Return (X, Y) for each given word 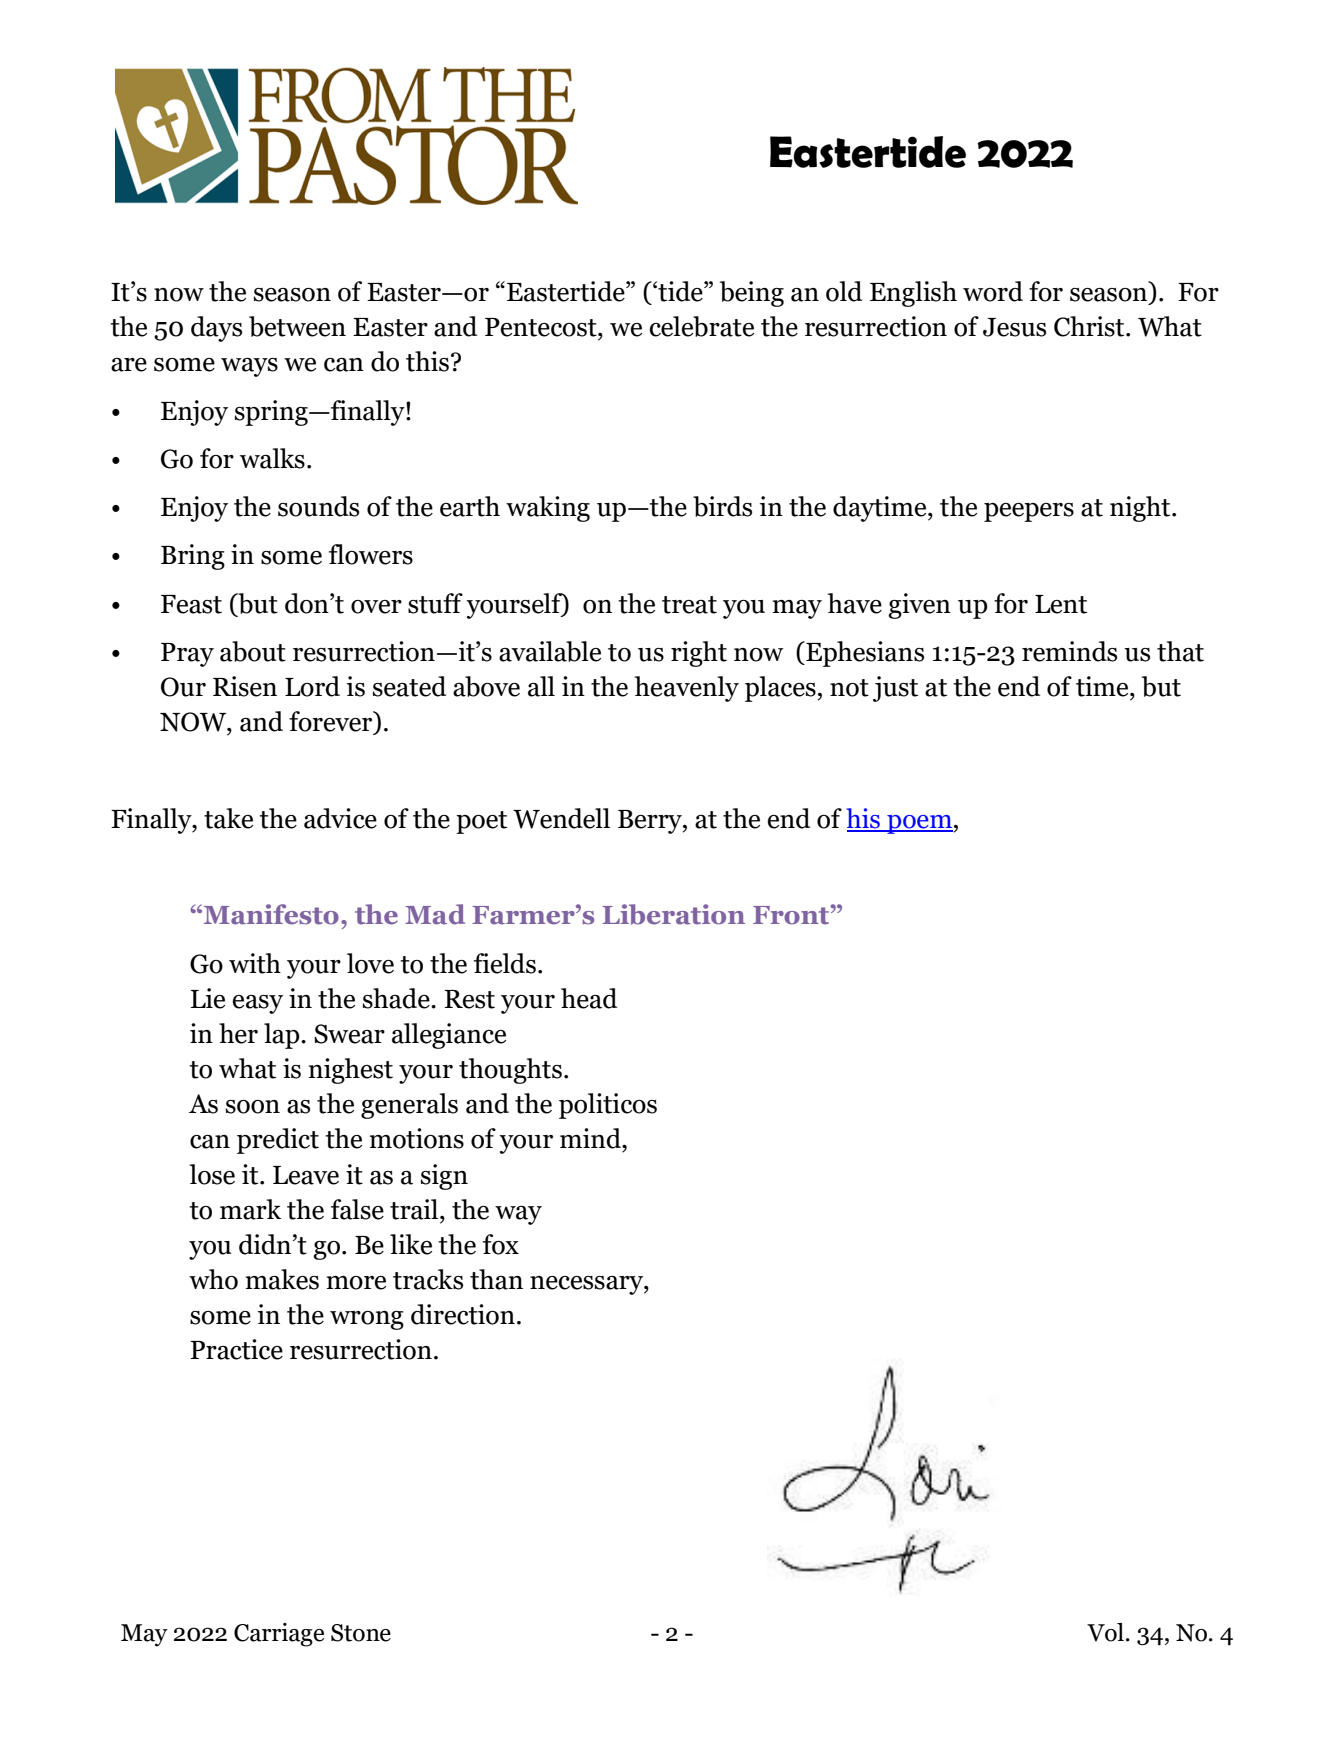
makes (282, 1279)
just (895, 689)
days (216, 329)
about (253, 651)
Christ (1090, 326)
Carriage (279, 1635)
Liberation (673, 914)
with (255, 963)
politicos (608, 1106)
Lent (1061, 604)
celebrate (701, 326)
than (496, 1279)
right (699, 654)
